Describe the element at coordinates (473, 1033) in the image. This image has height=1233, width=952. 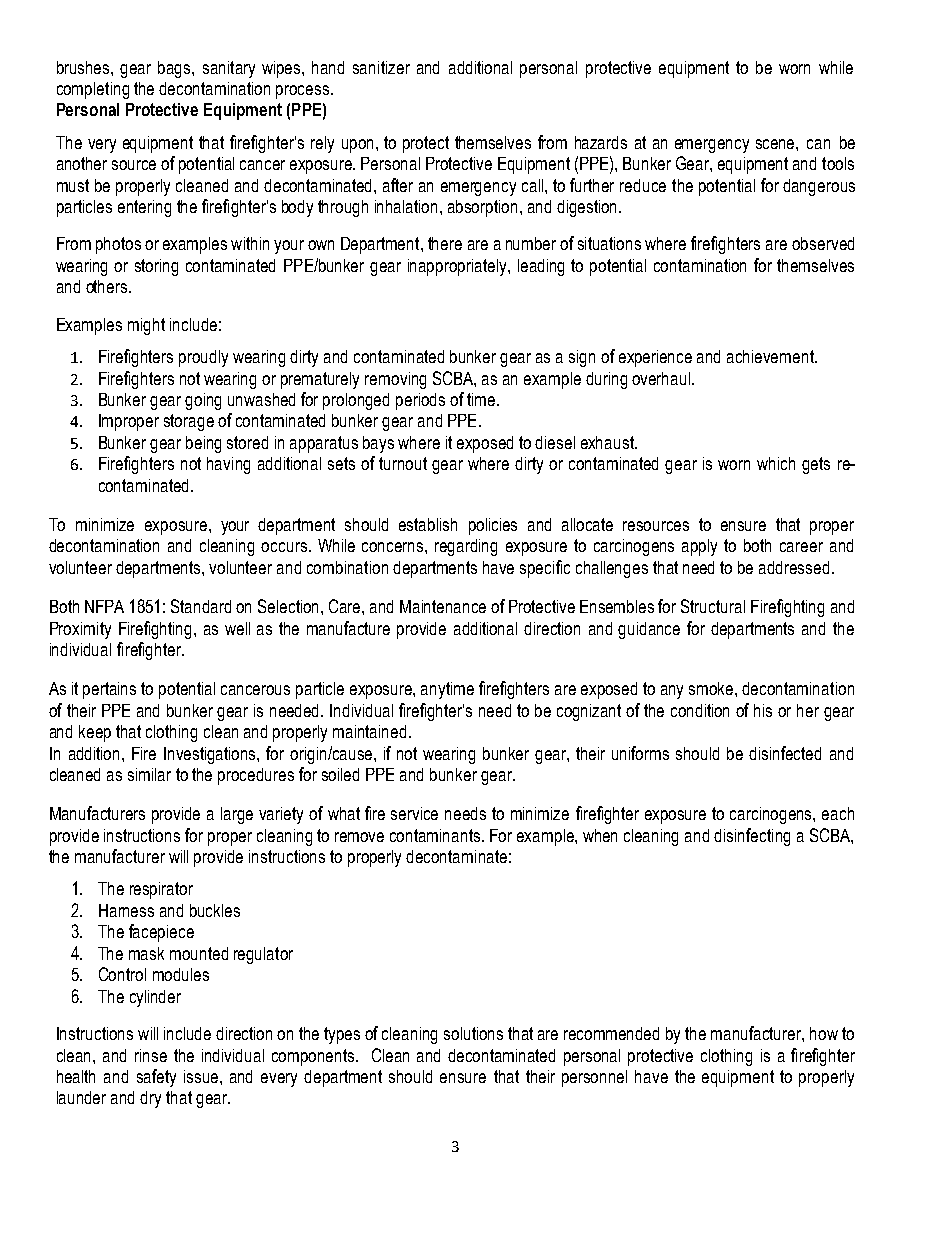
I see `solutions` at that location.
